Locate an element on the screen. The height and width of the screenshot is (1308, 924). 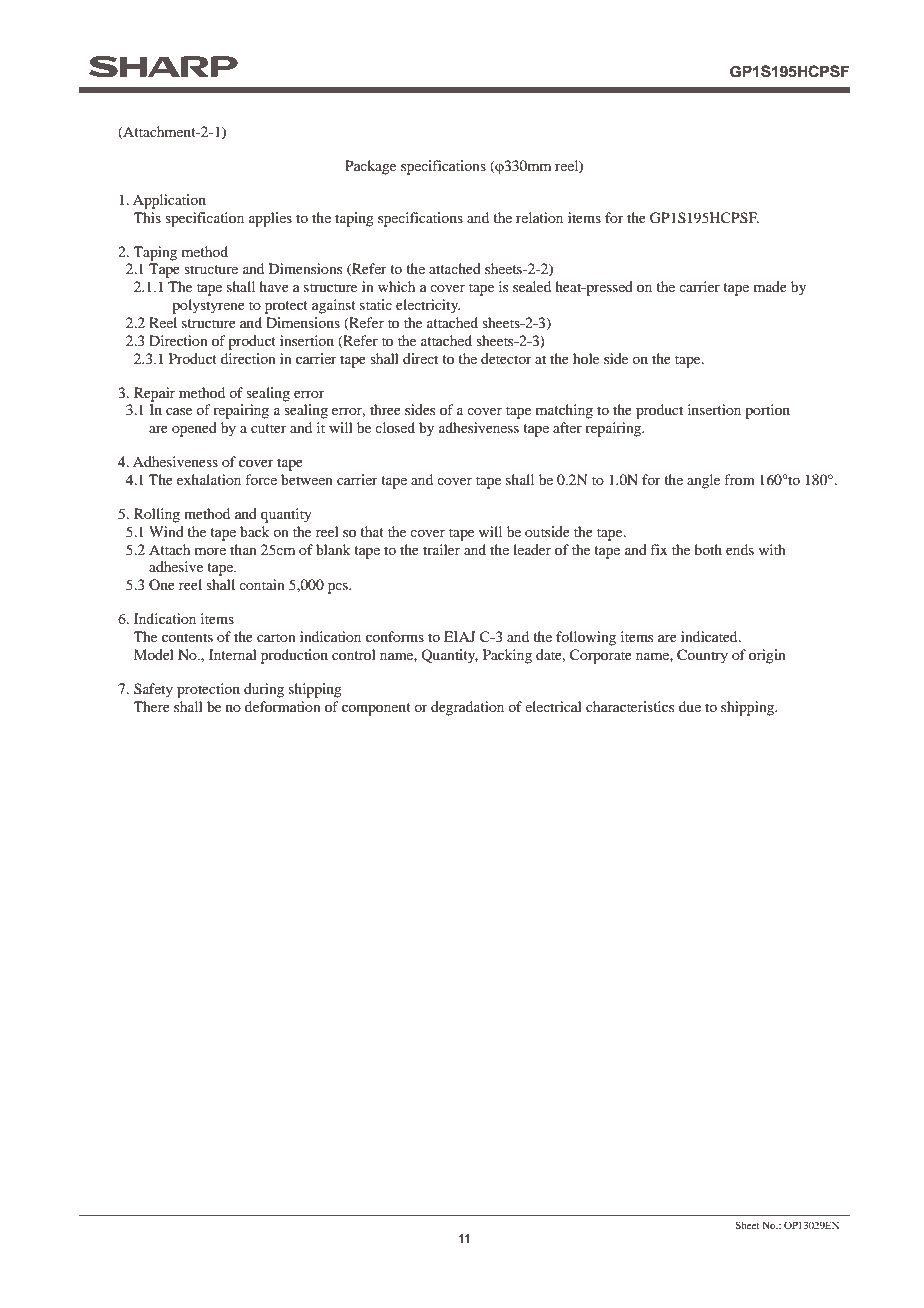
during is located at coordinates (264, 690).
